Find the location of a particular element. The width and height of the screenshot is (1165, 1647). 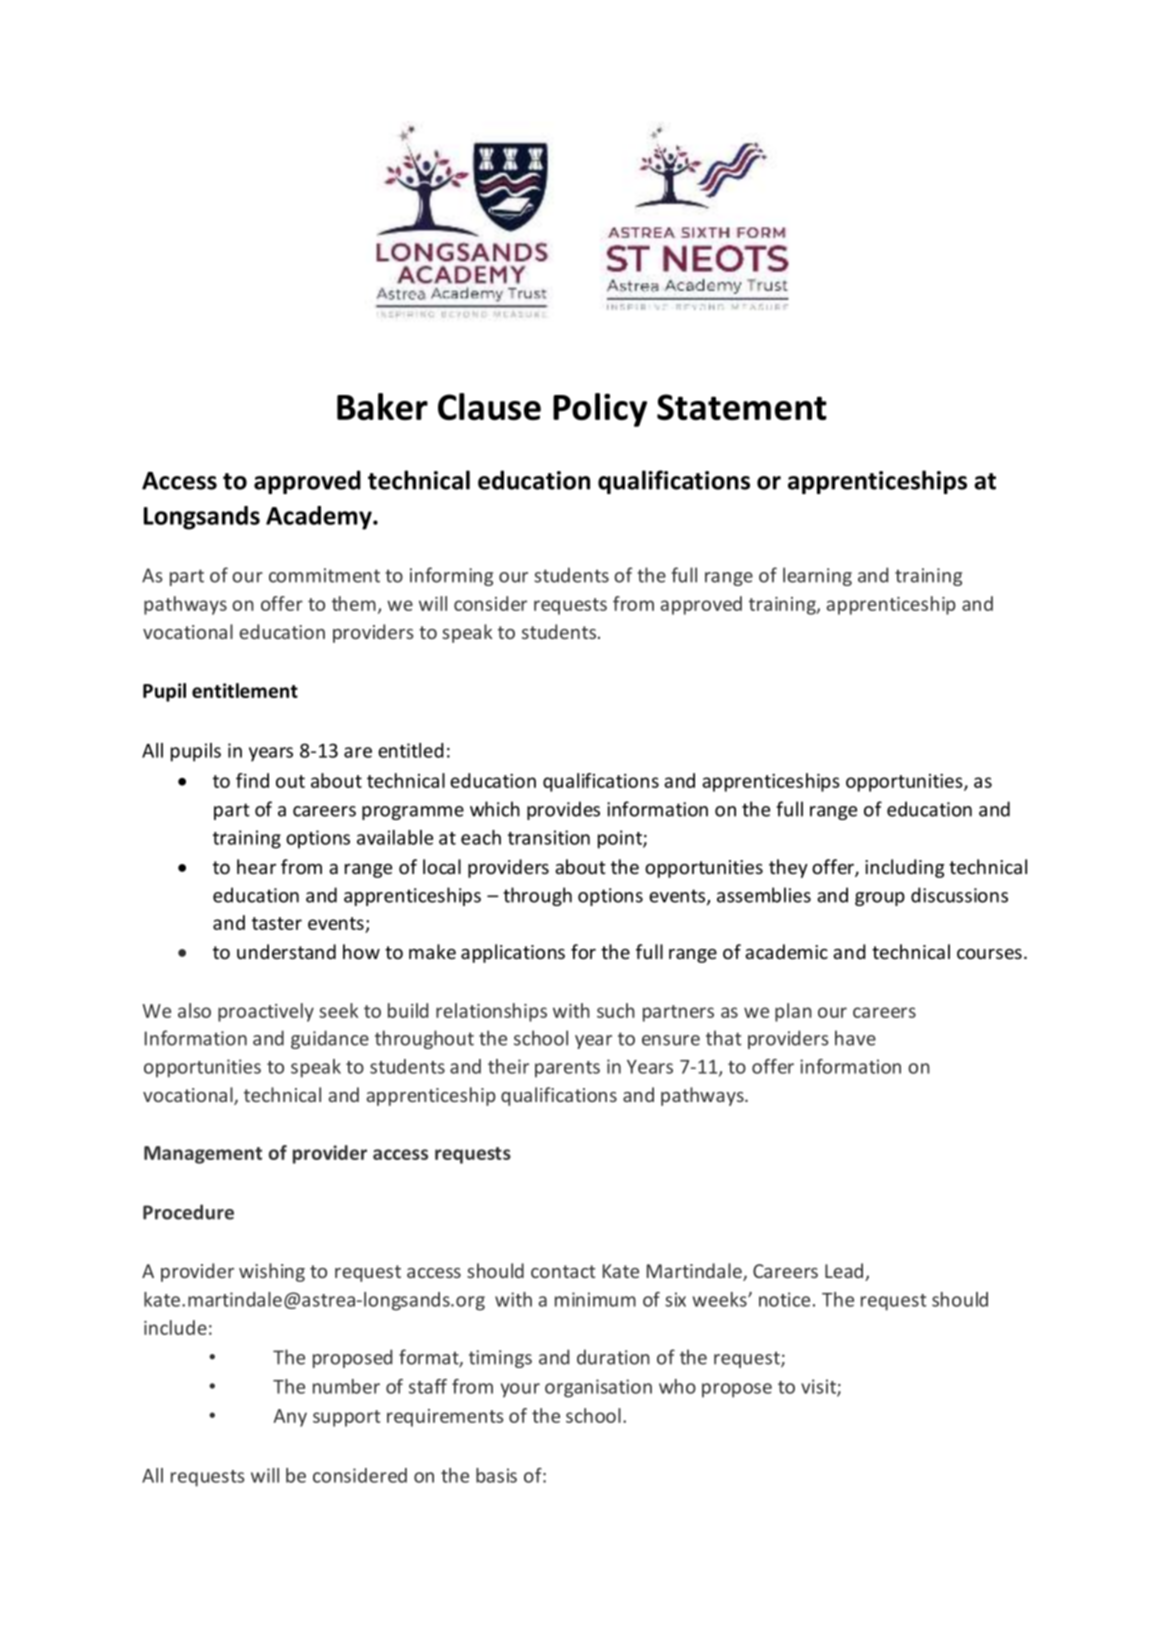

understand is located at coordinates (286, 951).
